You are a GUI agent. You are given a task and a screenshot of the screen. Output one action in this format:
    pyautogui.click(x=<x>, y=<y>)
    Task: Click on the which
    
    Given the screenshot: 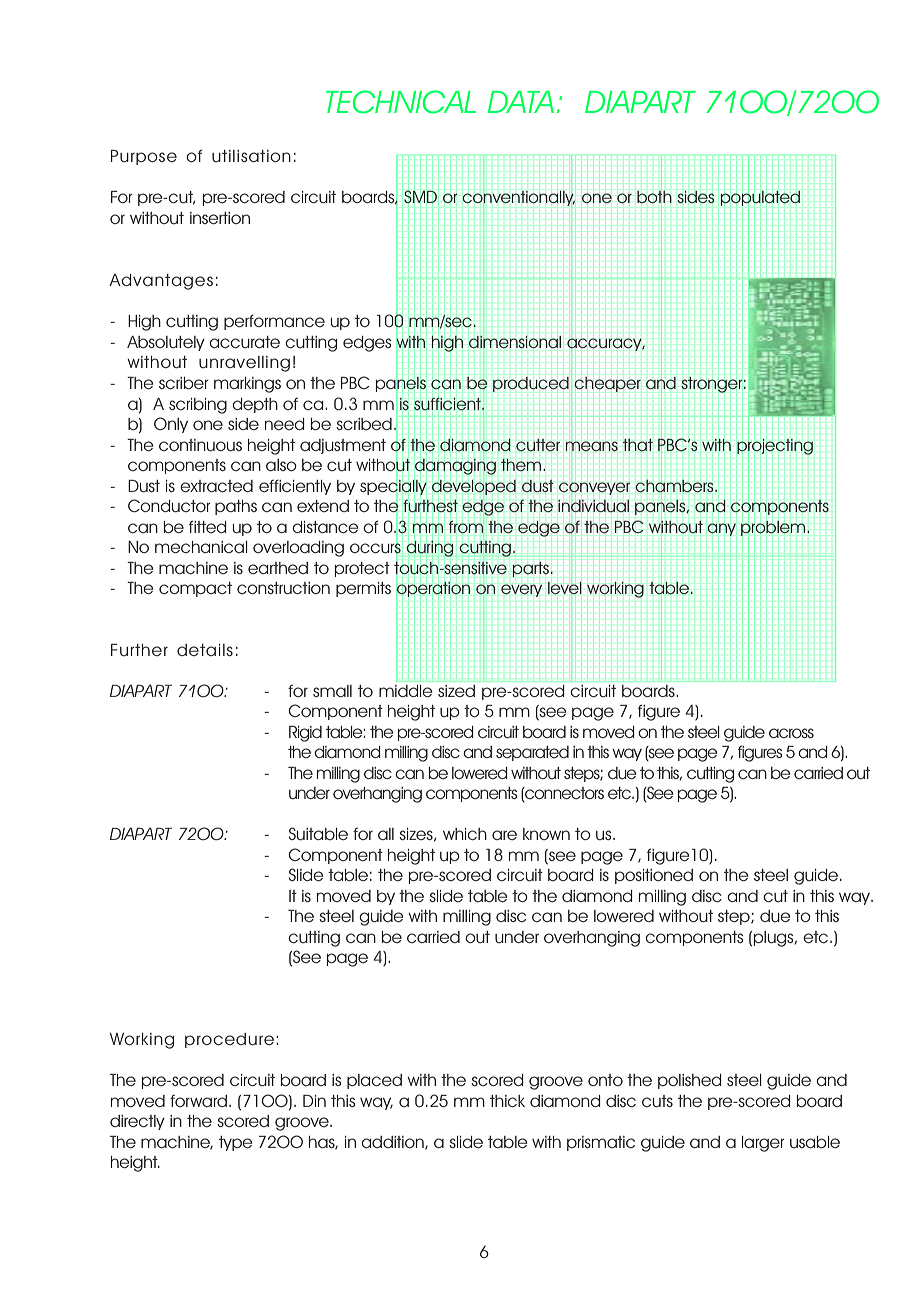 What is the action you would take?
    pyautogui.click(x=465, y=834)
